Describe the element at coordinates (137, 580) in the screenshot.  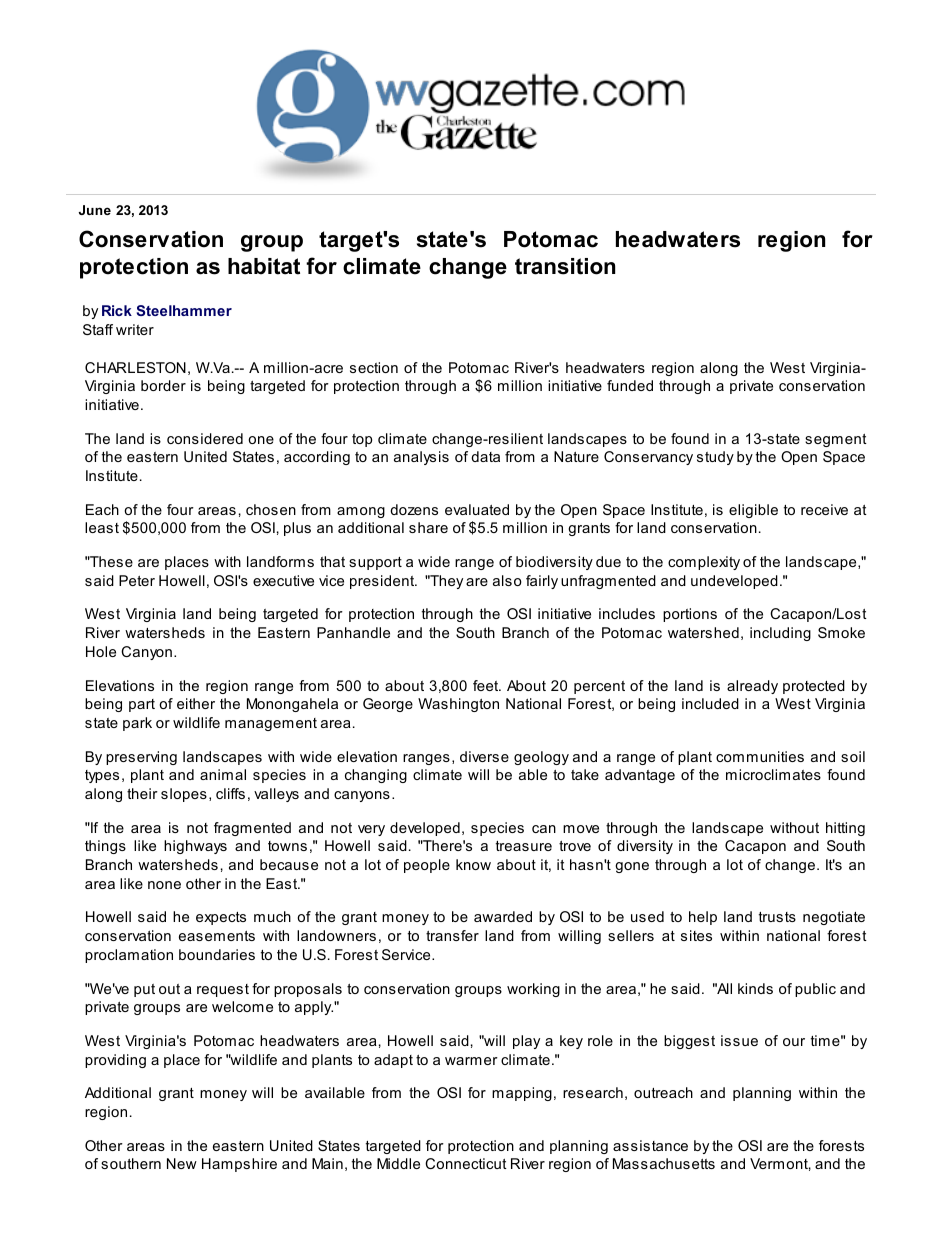
I see `Peter` at that location.
